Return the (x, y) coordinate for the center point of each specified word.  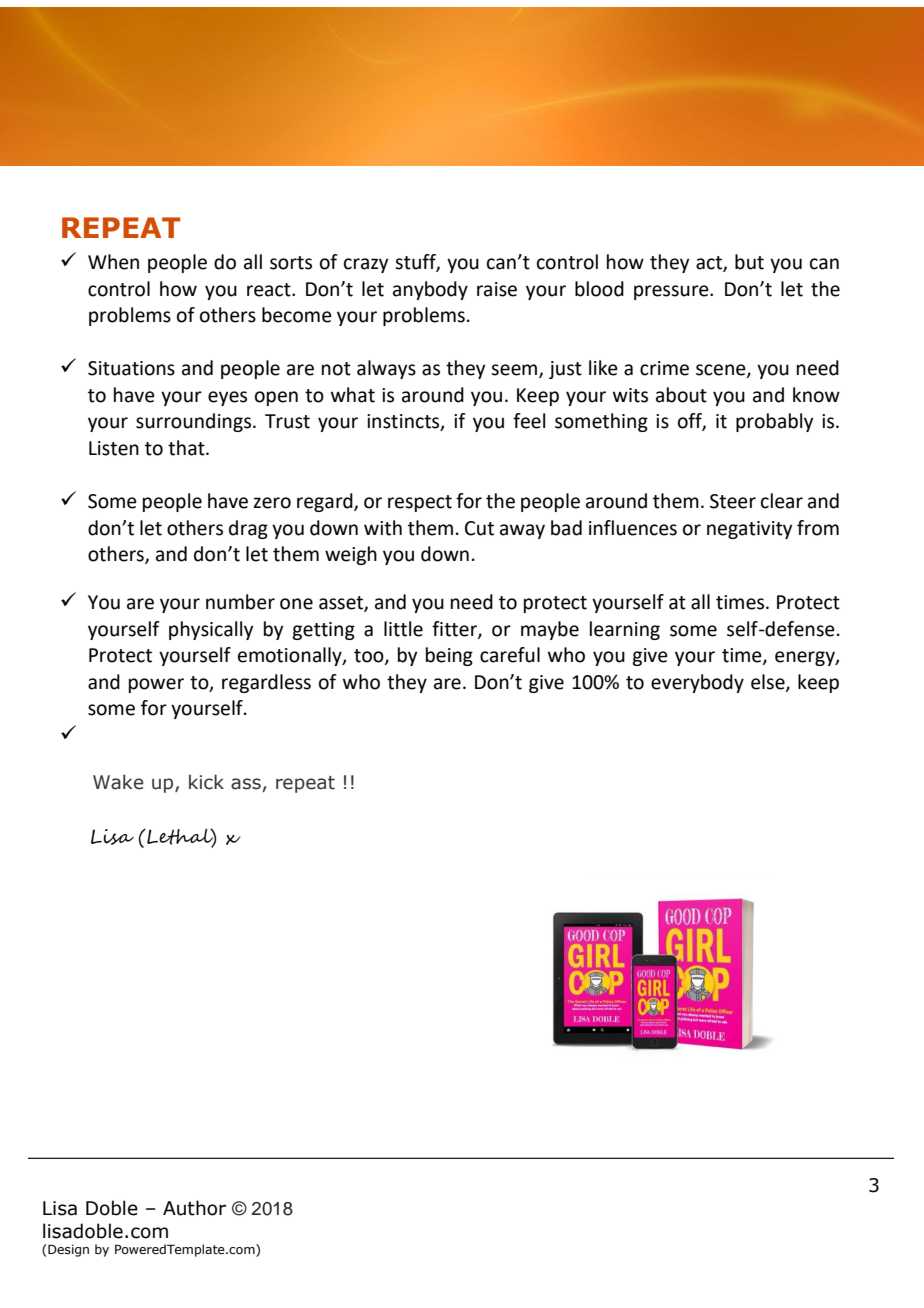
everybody (697, 683)
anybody (430, 290)
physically (211, 630)
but (749, 262)
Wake (118, 782)
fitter (455, 629)
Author (194, 1208)
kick (206, 782)
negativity (749, 530)
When (113, 262)
